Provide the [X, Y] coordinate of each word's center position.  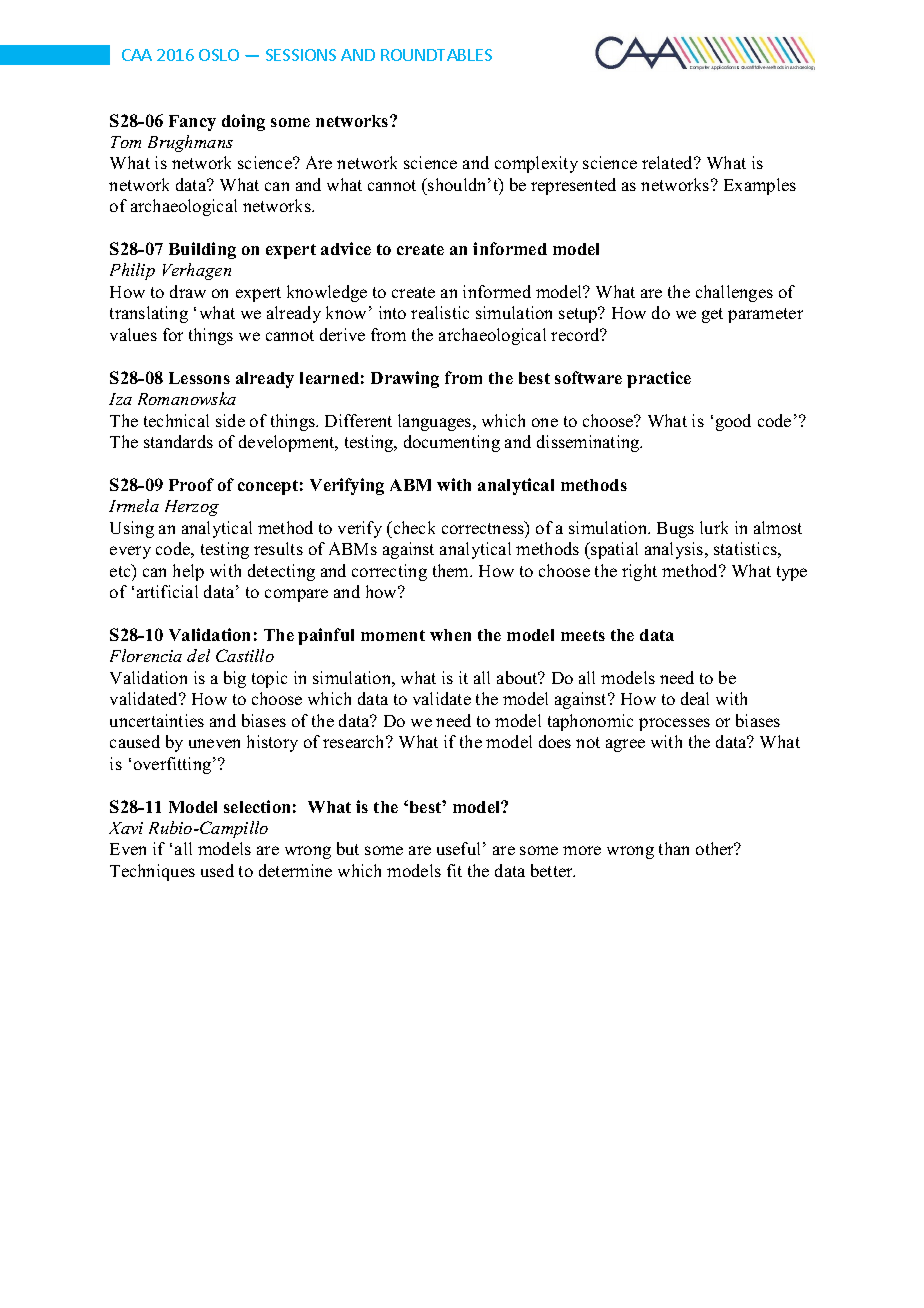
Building [202, 250]
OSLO [219, 55]
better [553, 870]
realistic [440, 312]
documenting [452, 443]
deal [695, 698]
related [669, 162]
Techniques [152, 872]
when [450, 635]
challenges [734, 293]
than [674, 848]
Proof [191, 484]
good [733, 422]
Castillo [245, 655]
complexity [536, 164]
